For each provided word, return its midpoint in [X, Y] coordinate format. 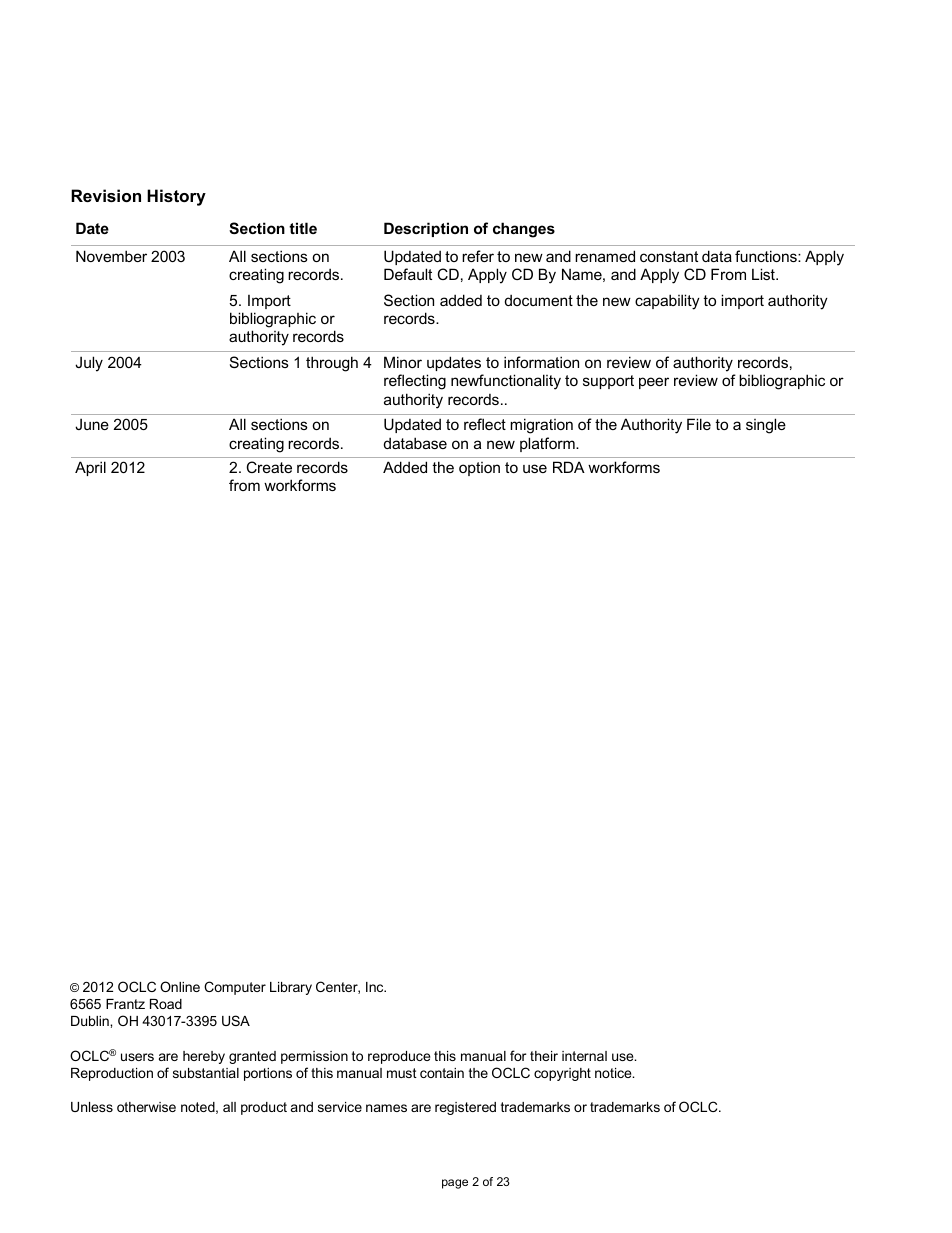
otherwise [146, 1107]
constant [669, 256]
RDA [569, 467]
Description [426, 229]
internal [584, 1056]
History [176, 197]
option [479, 469]
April [90, 468]
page [455, 1184]
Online [180, 986]
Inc [376, 987]
